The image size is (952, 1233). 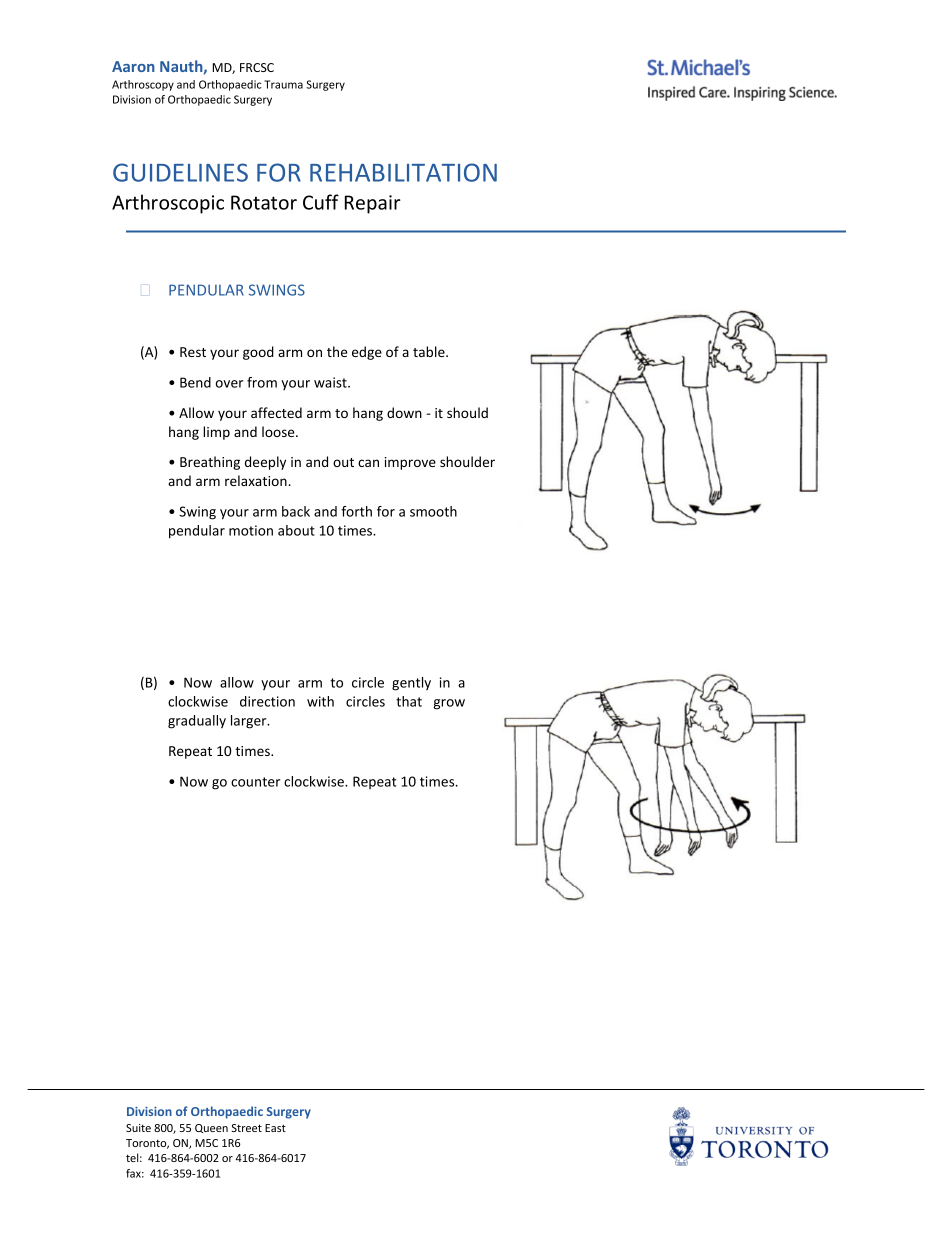 I want to click on about, so click(x=296, y=530).
